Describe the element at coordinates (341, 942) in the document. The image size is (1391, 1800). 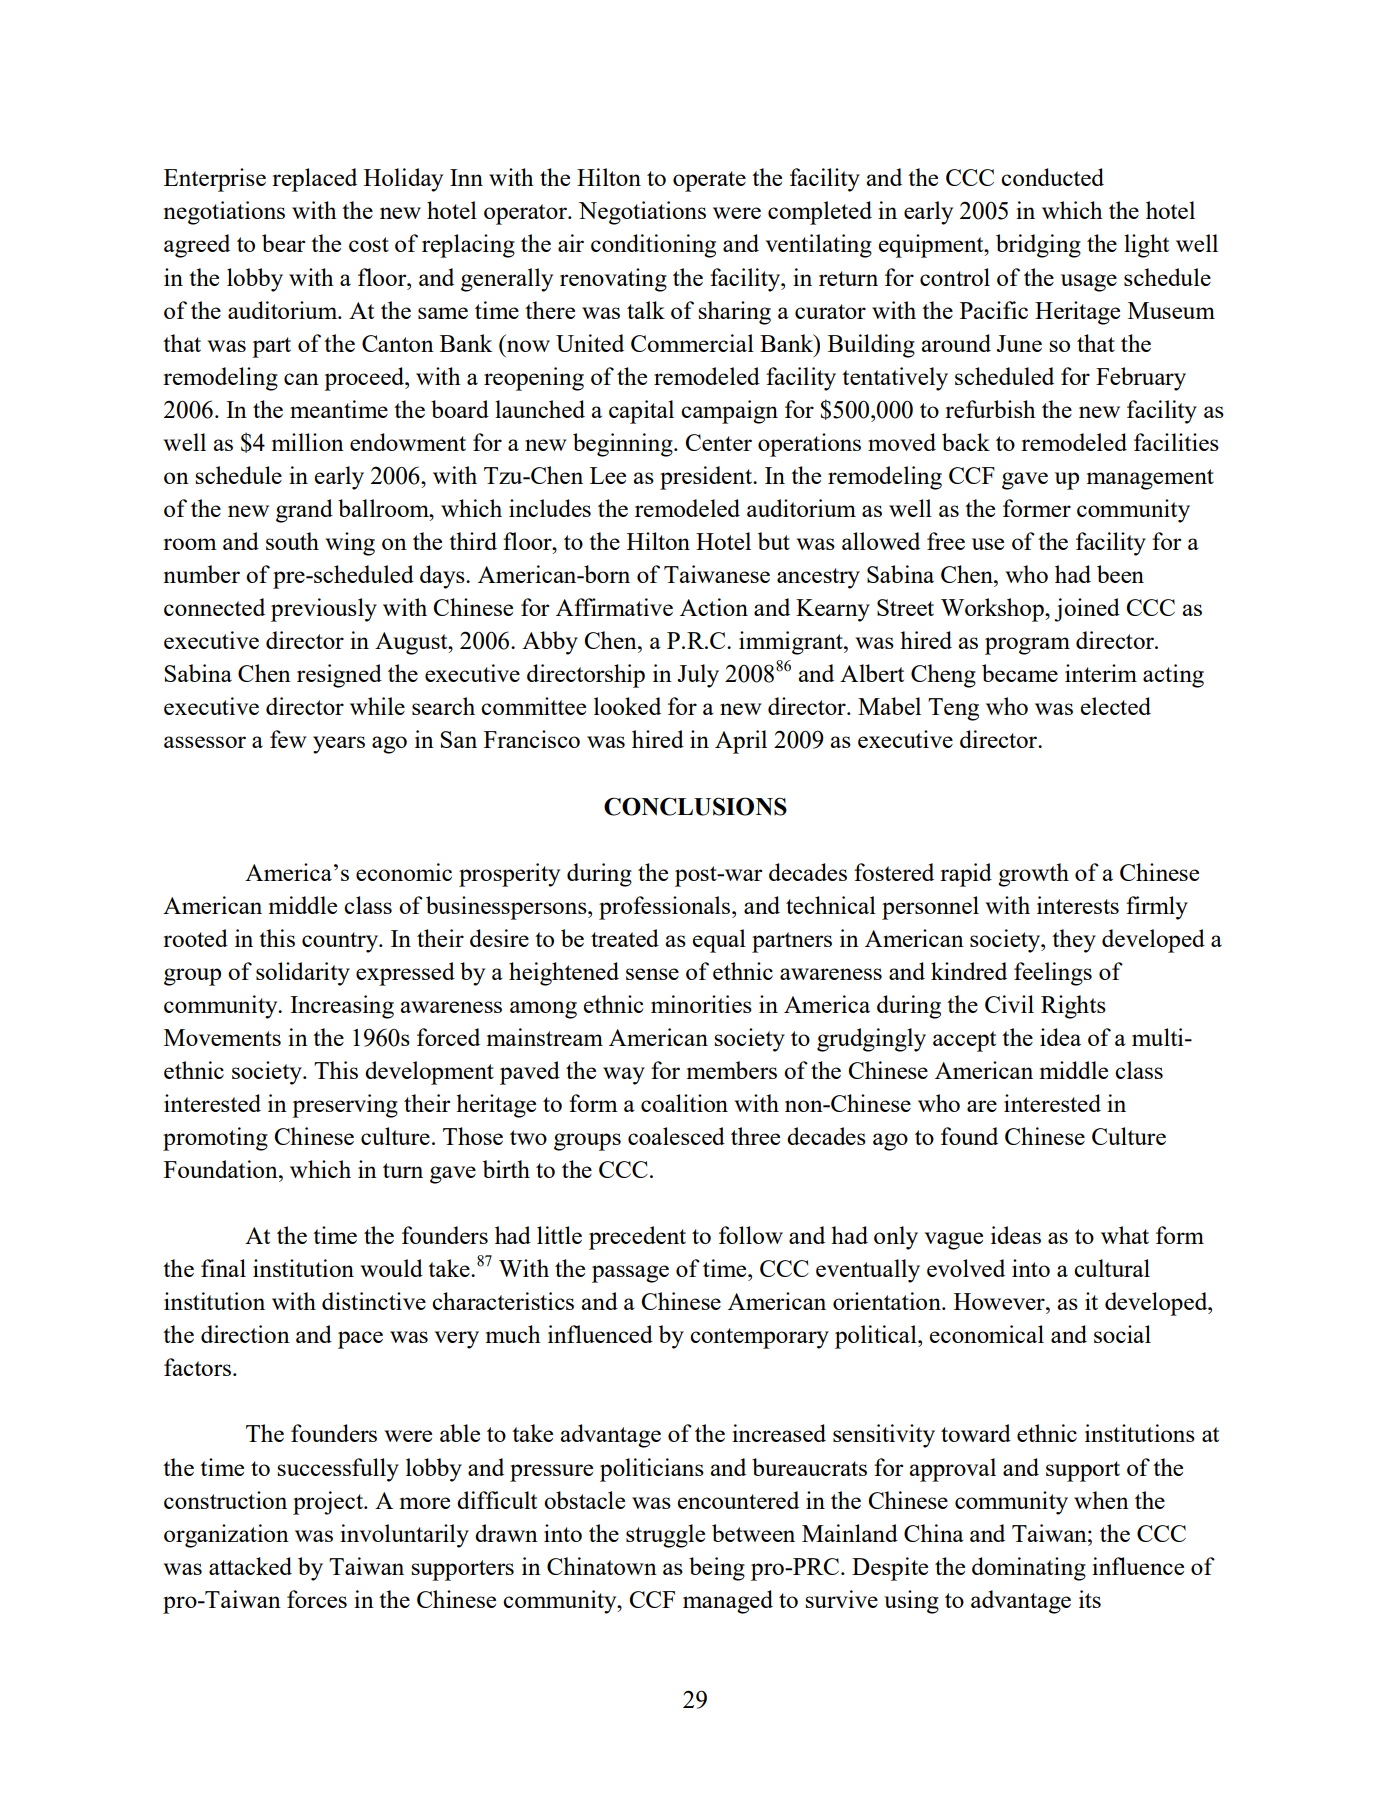
I see `country` at that location.
